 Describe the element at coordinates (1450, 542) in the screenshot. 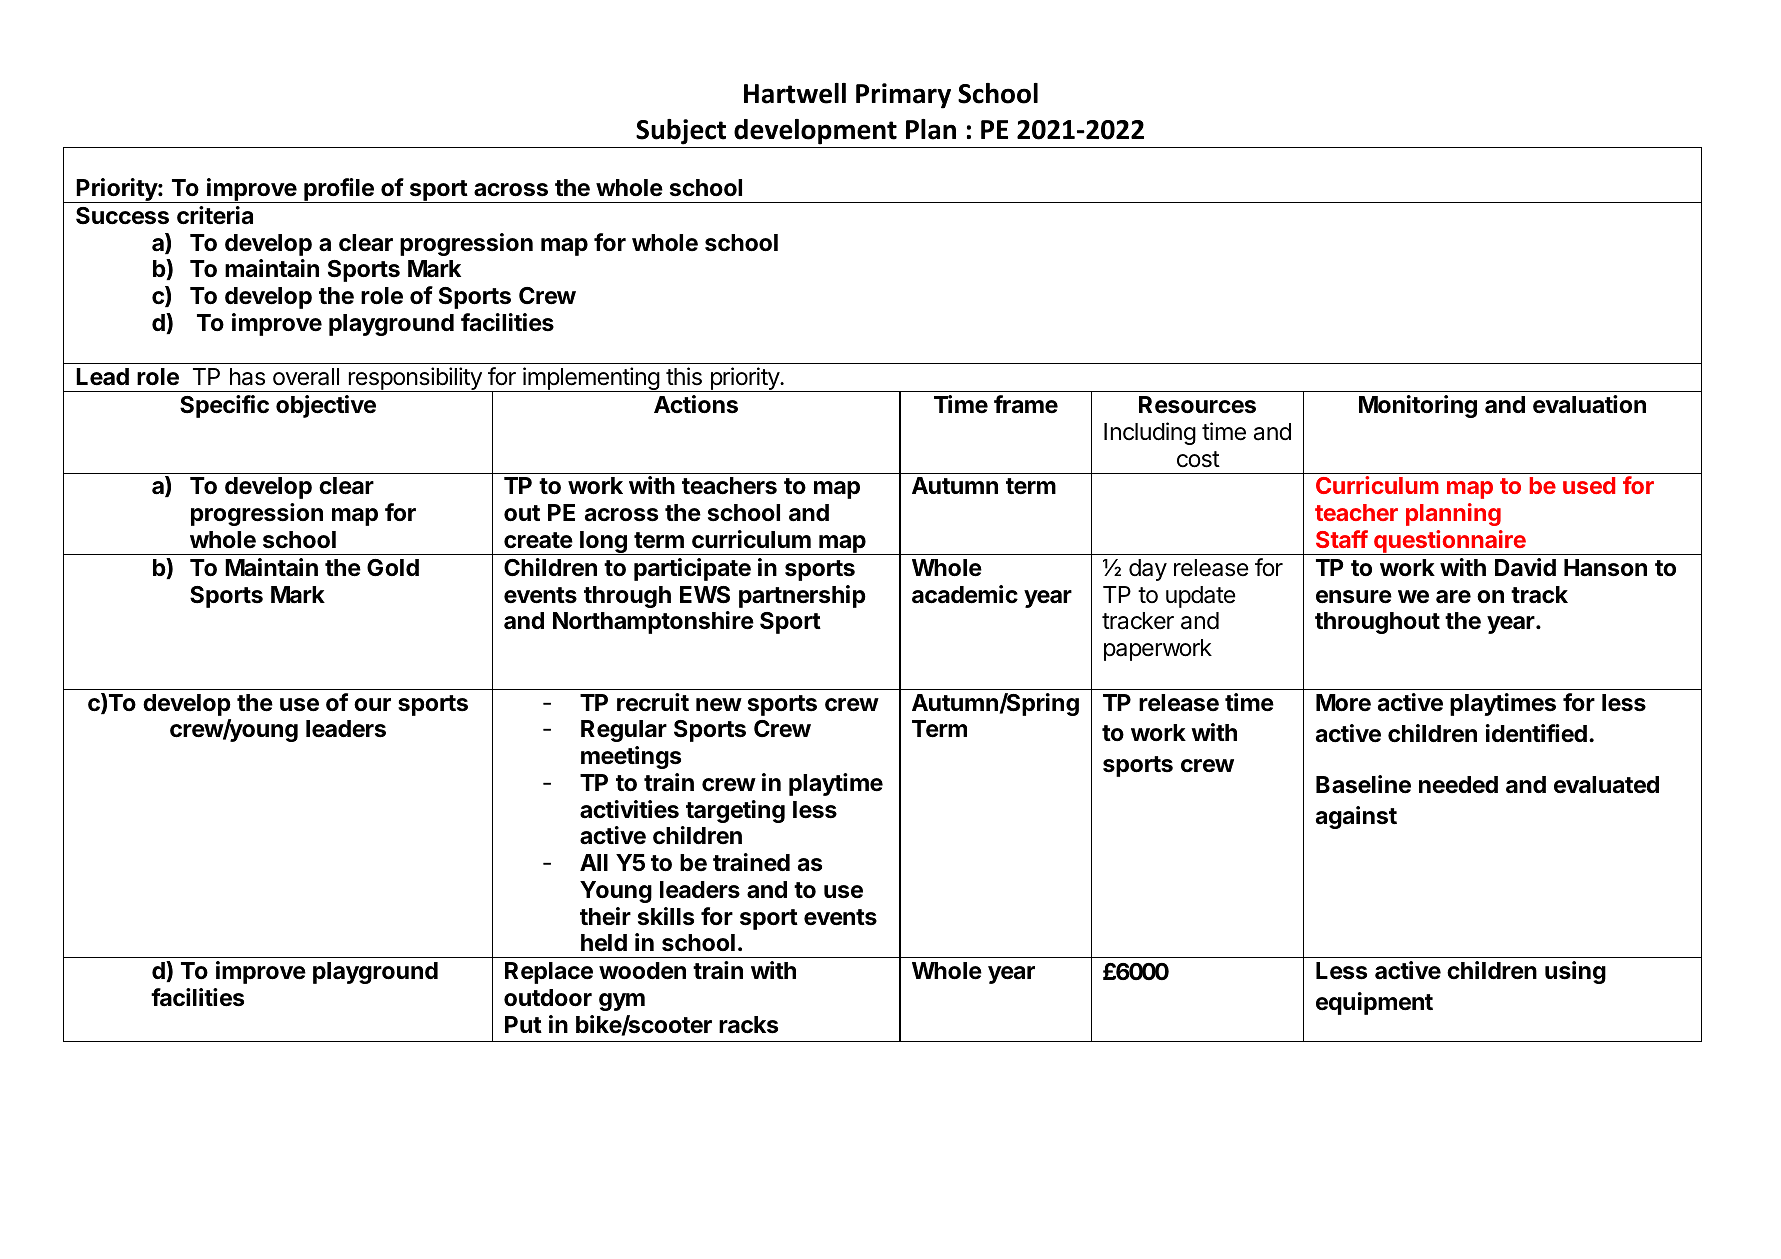

I see `questionnaire` at that location.
